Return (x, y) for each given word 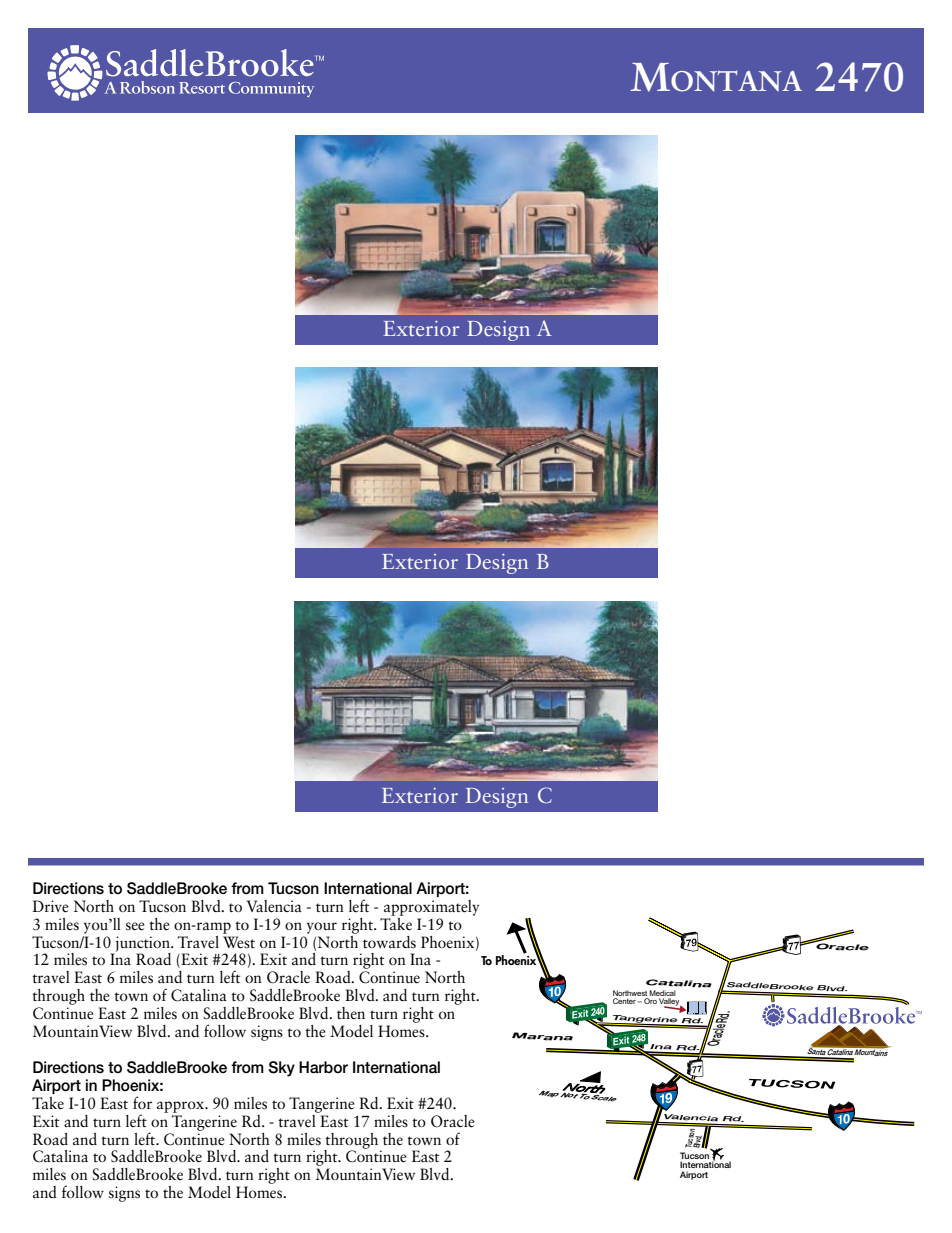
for (142, 1102)
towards (389, 942)
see (135, 926)
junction (142, 945)
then (351, 1013)
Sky (281, 1069)
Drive (51, 906)
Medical (662, 993)
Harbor (323, 1067)
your (322, 928)
